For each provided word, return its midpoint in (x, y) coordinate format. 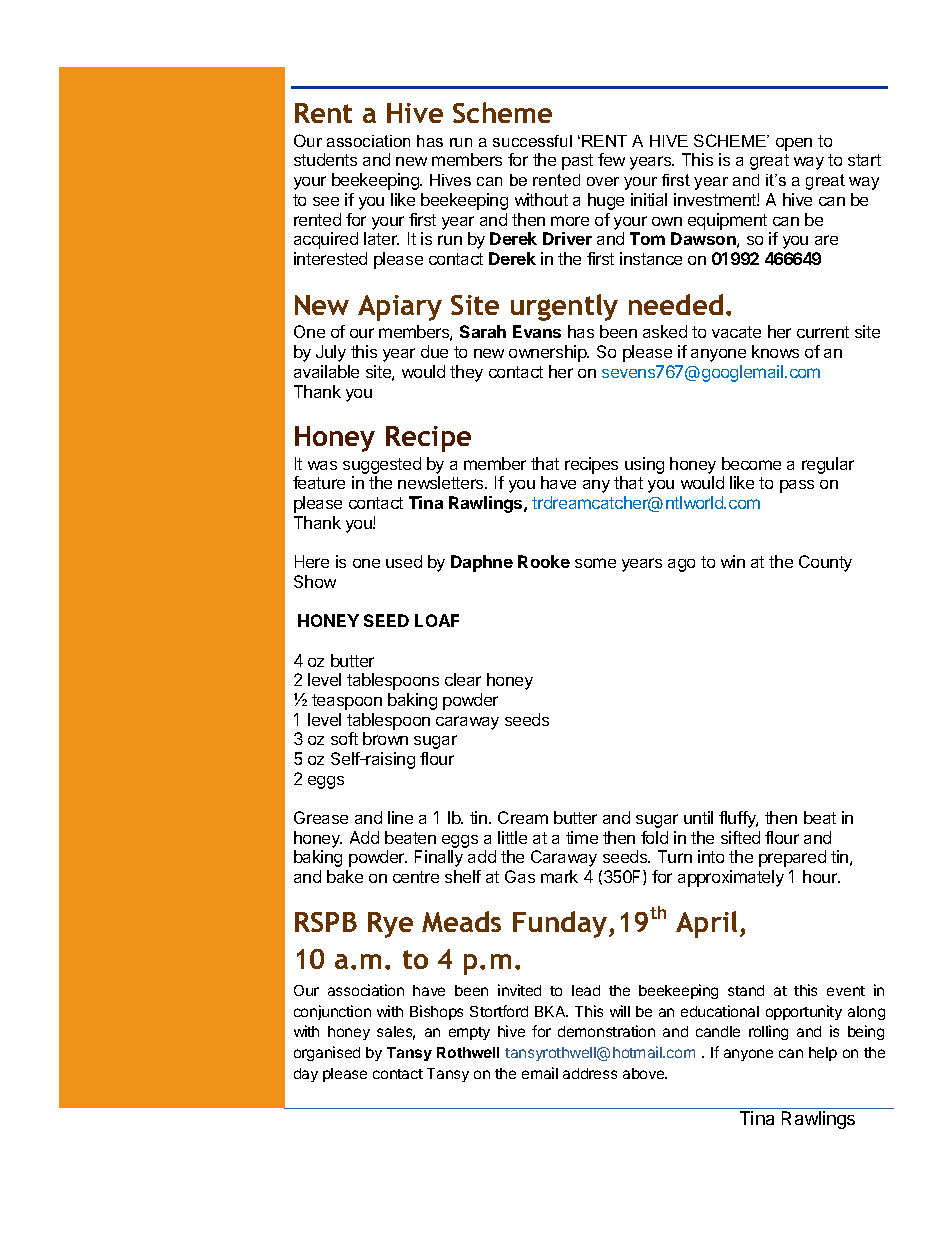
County (825, 563)
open (794, 144)
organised (327, 1053)
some (595, 563)
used (404, 561)
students (325, 159)
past (577, 162)
